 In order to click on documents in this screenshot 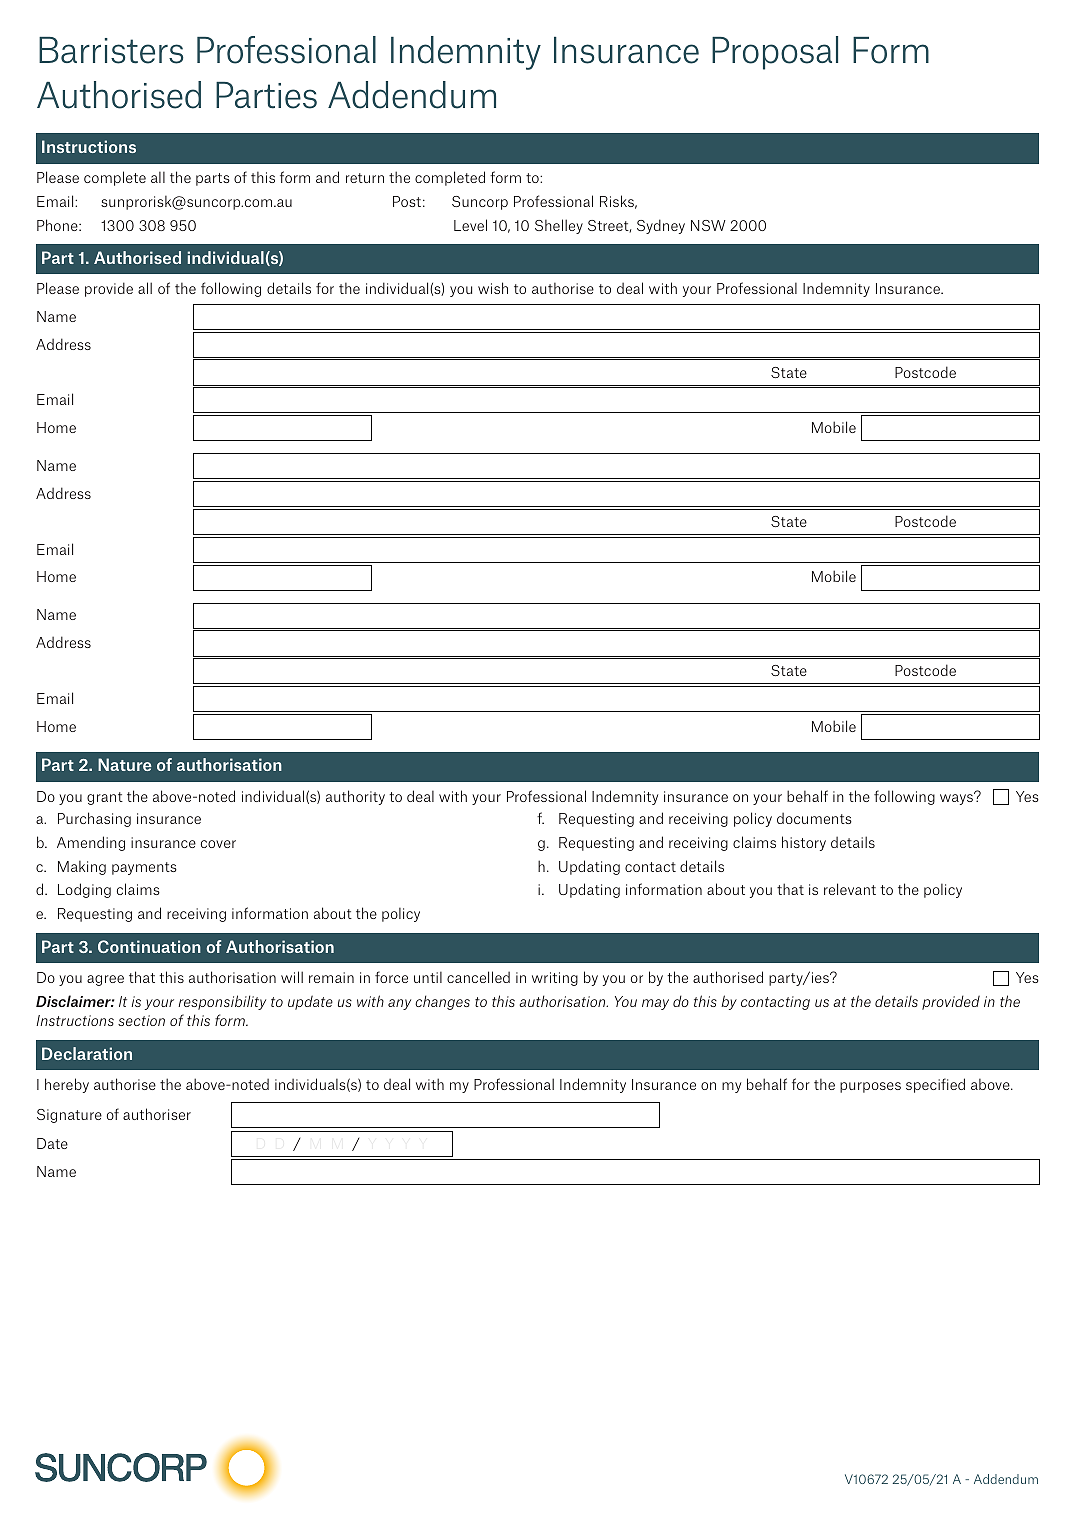, I will do `click(814, 818)`.
